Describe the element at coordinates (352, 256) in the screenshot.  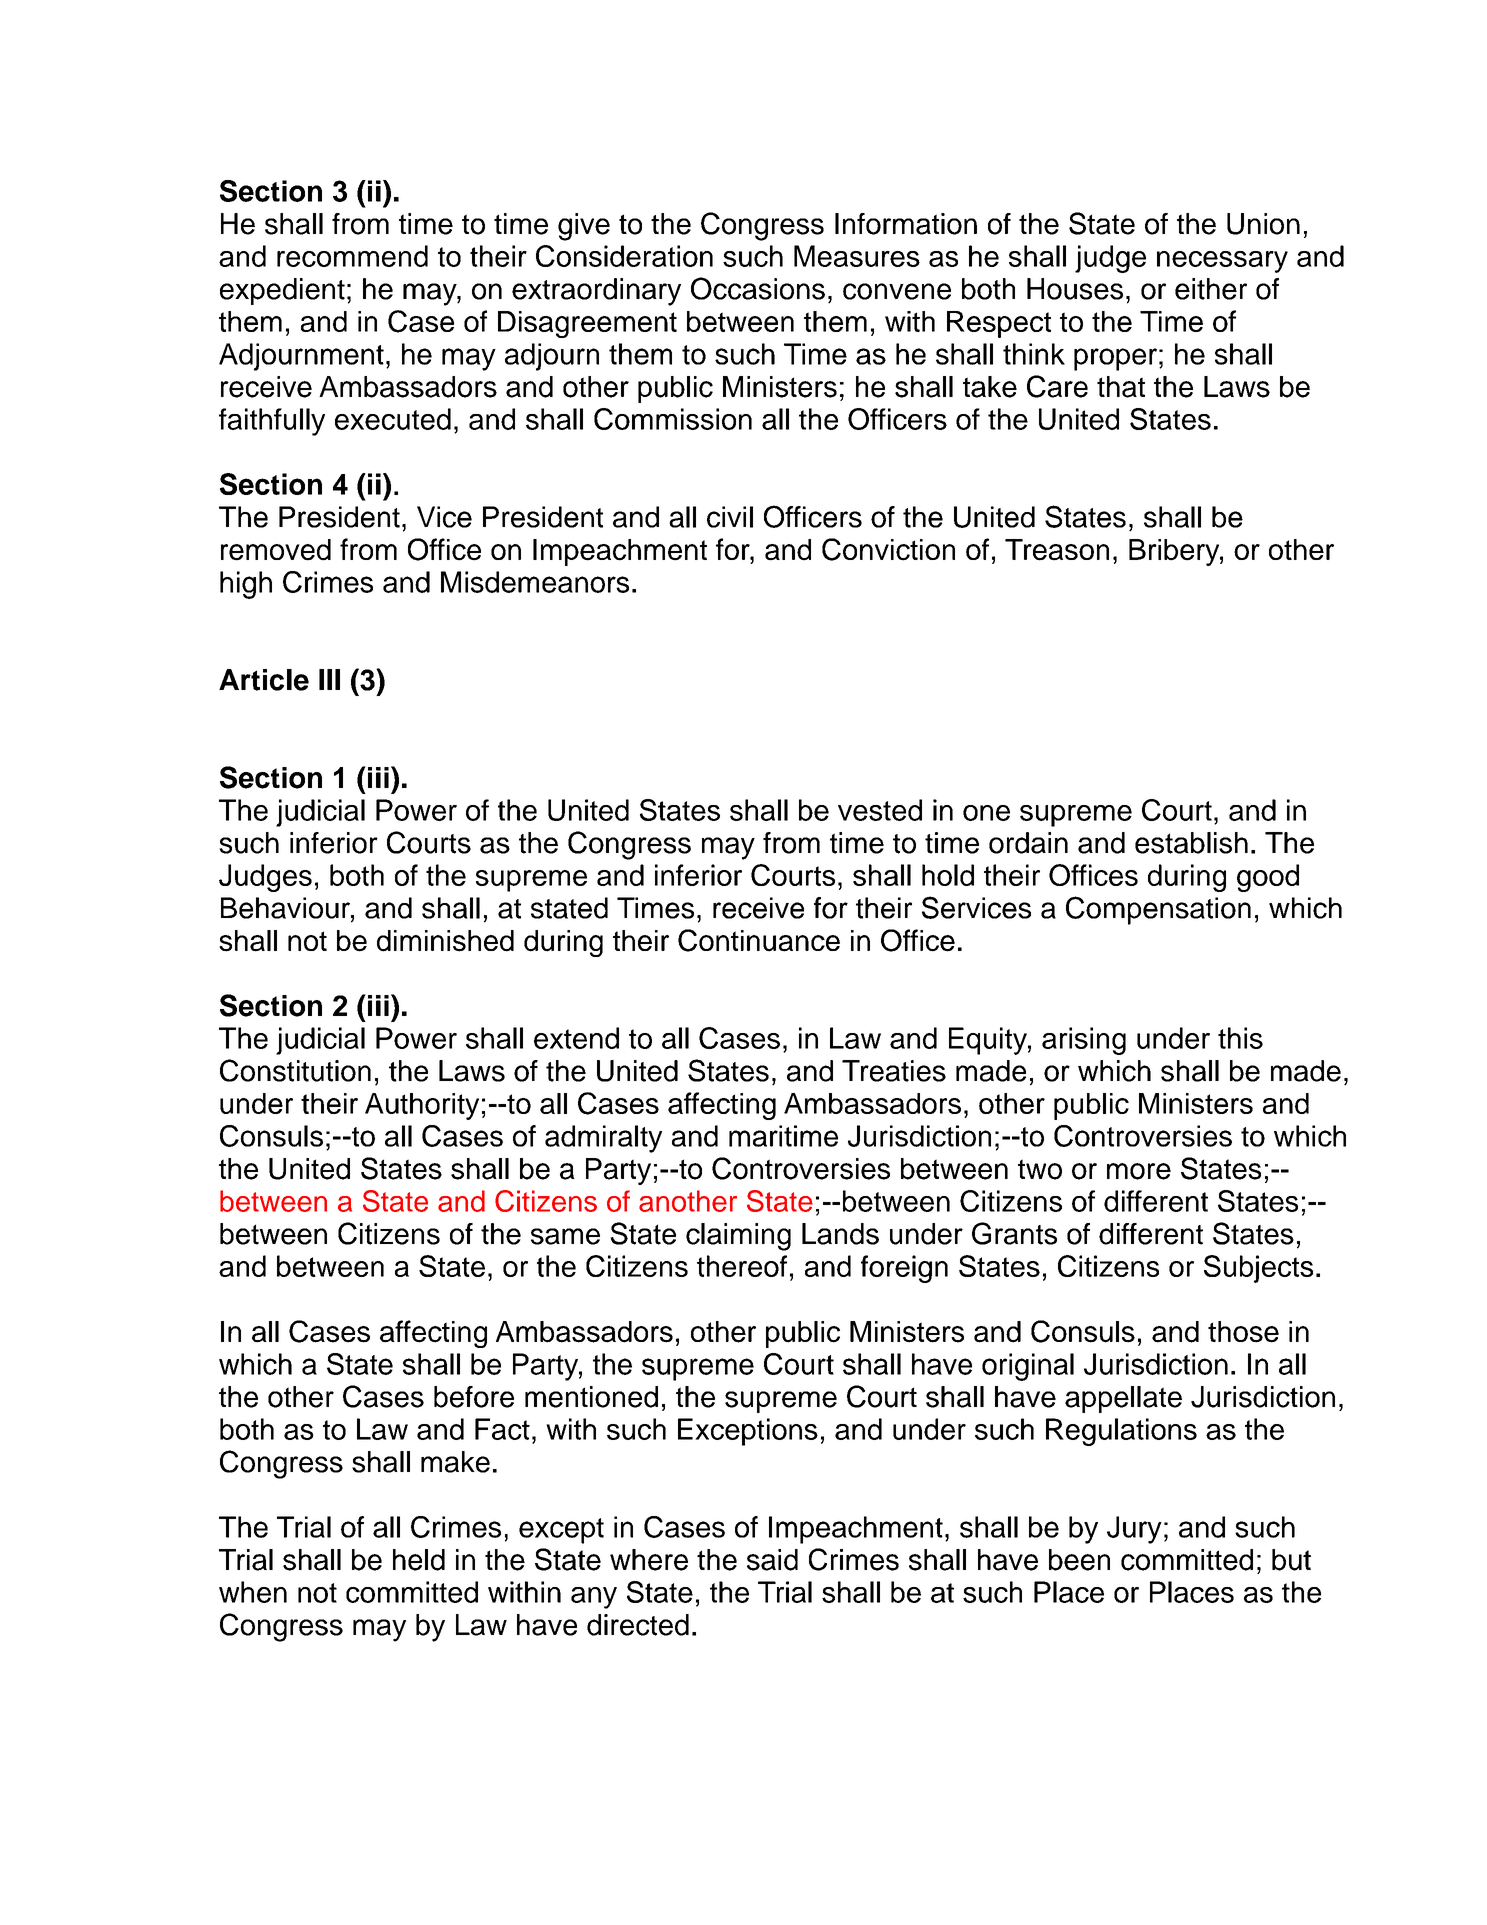
I see `recommend` at that location.
